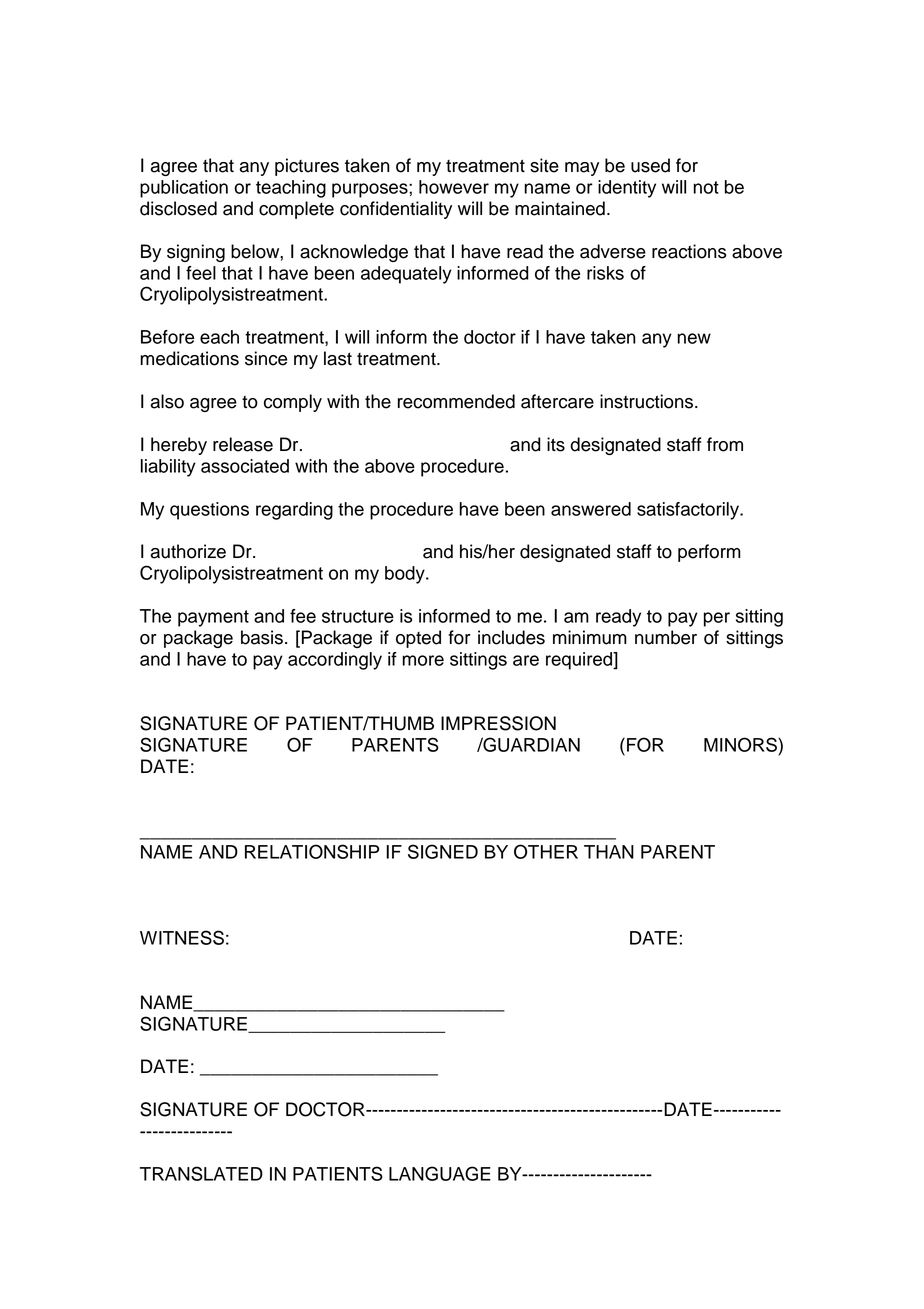 This image has height=1309, width=924. Describe the element at coordinates (454, 187) in the image. I see `however` at that location.
